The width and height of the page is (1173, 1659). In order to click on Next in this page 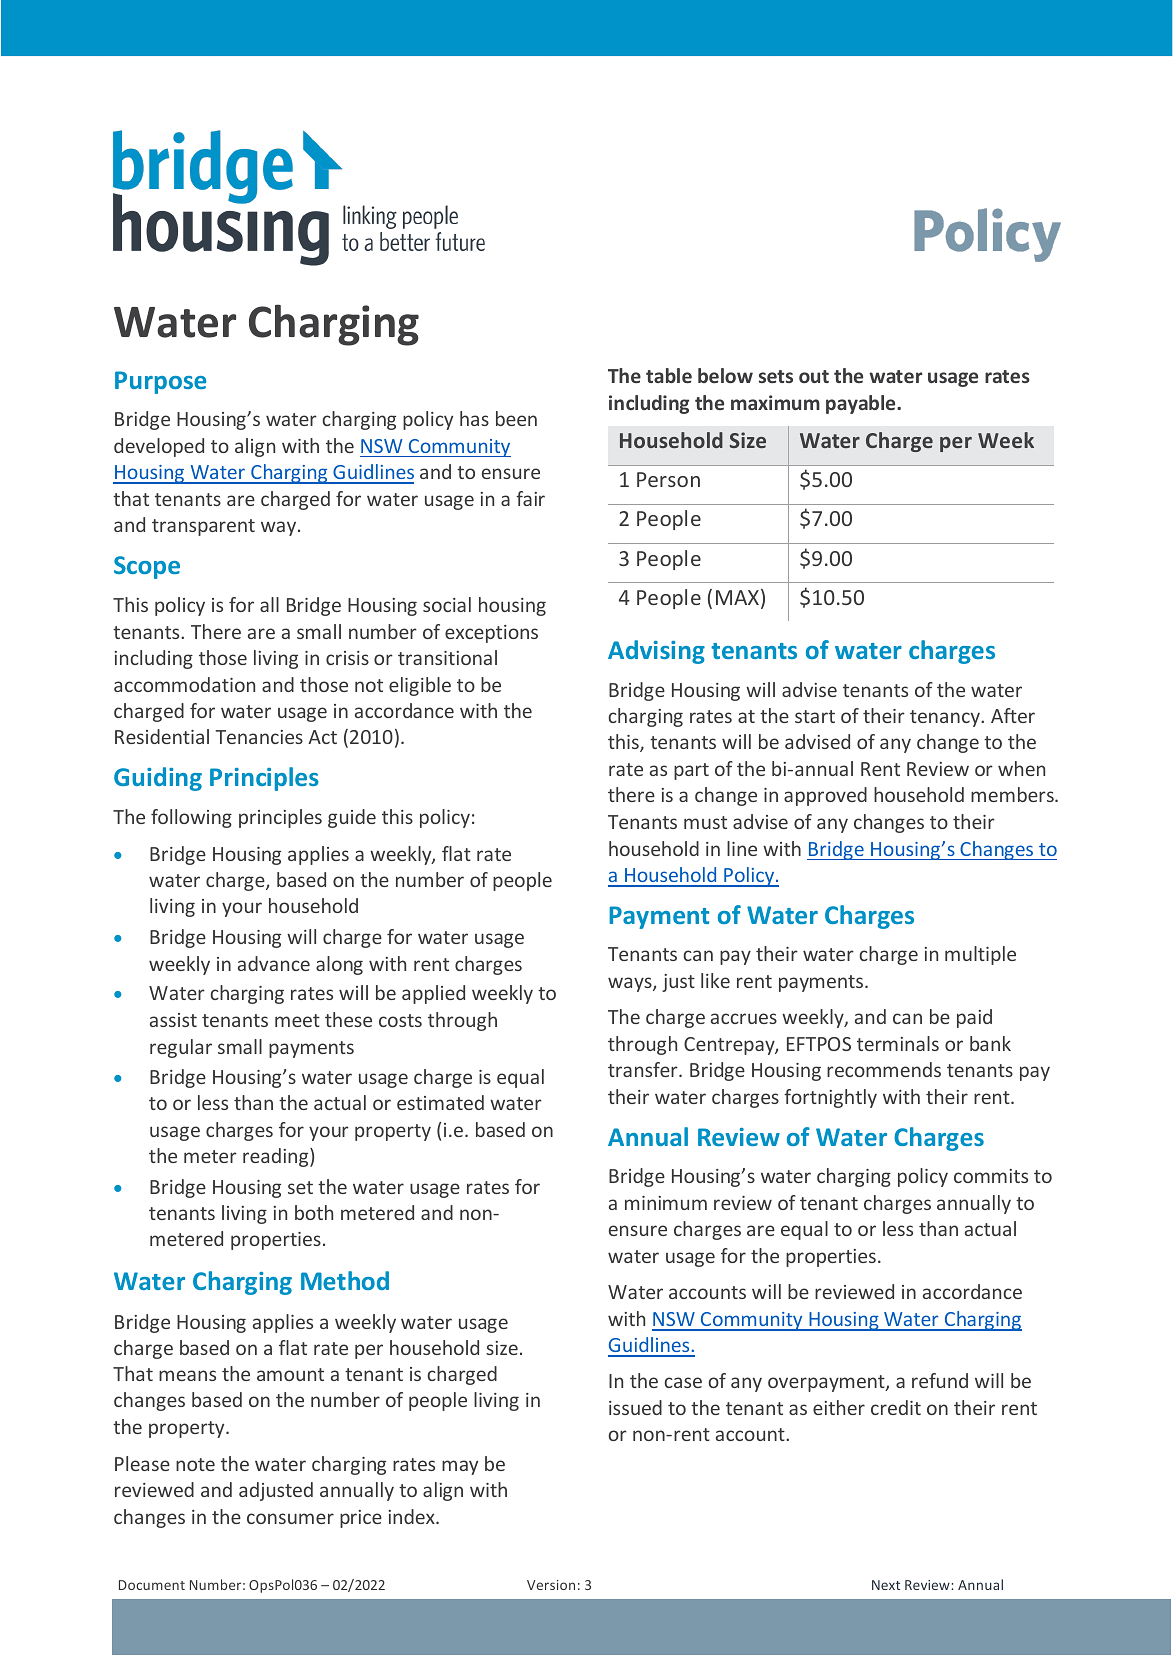, I will do `click(886, 1585)`.
